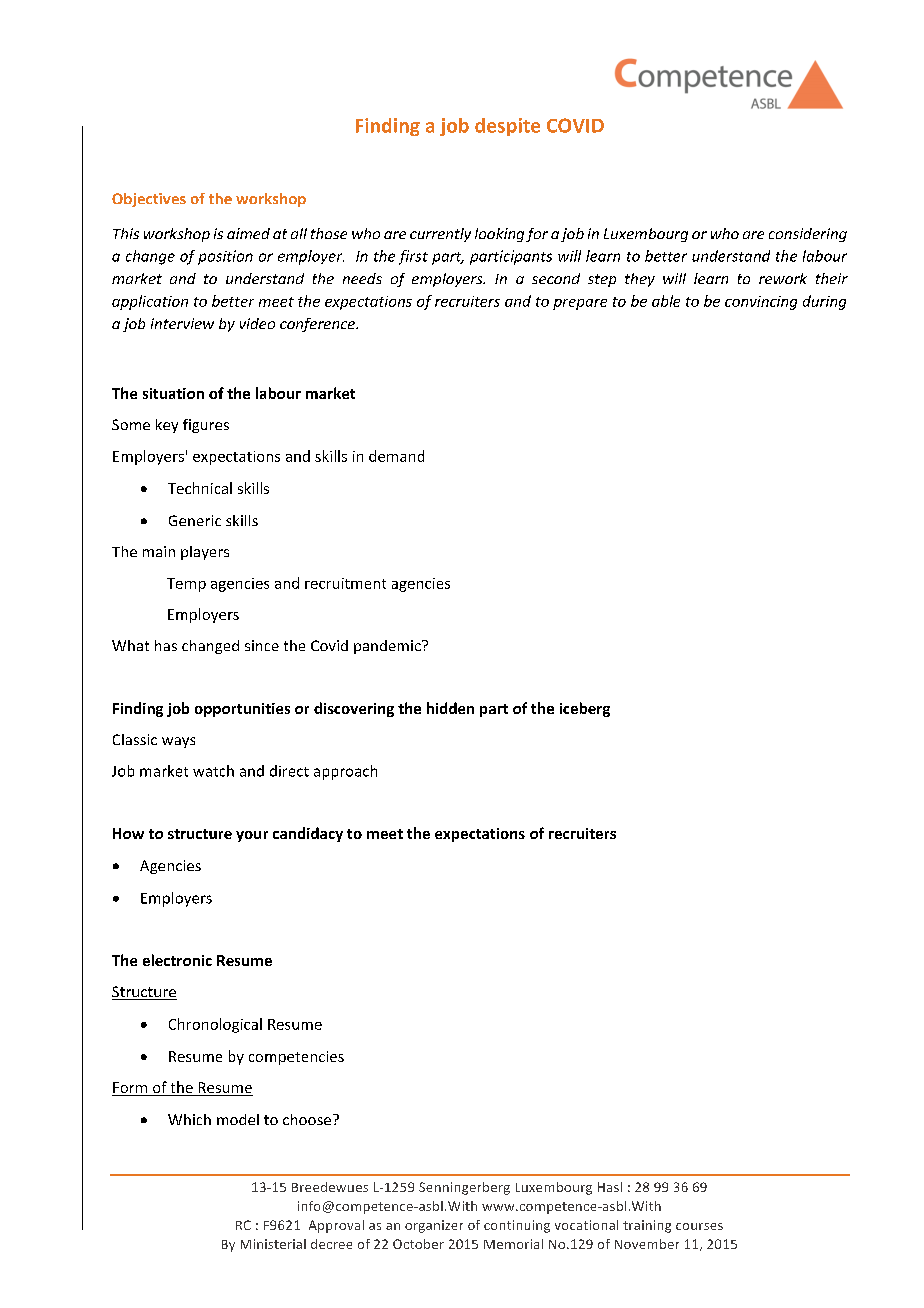 This screenshot has height=1308, width=924. What do you see at coordinates (450, 708) in the screenshot?
I see `hidden` at bounding box center [450, 708].
